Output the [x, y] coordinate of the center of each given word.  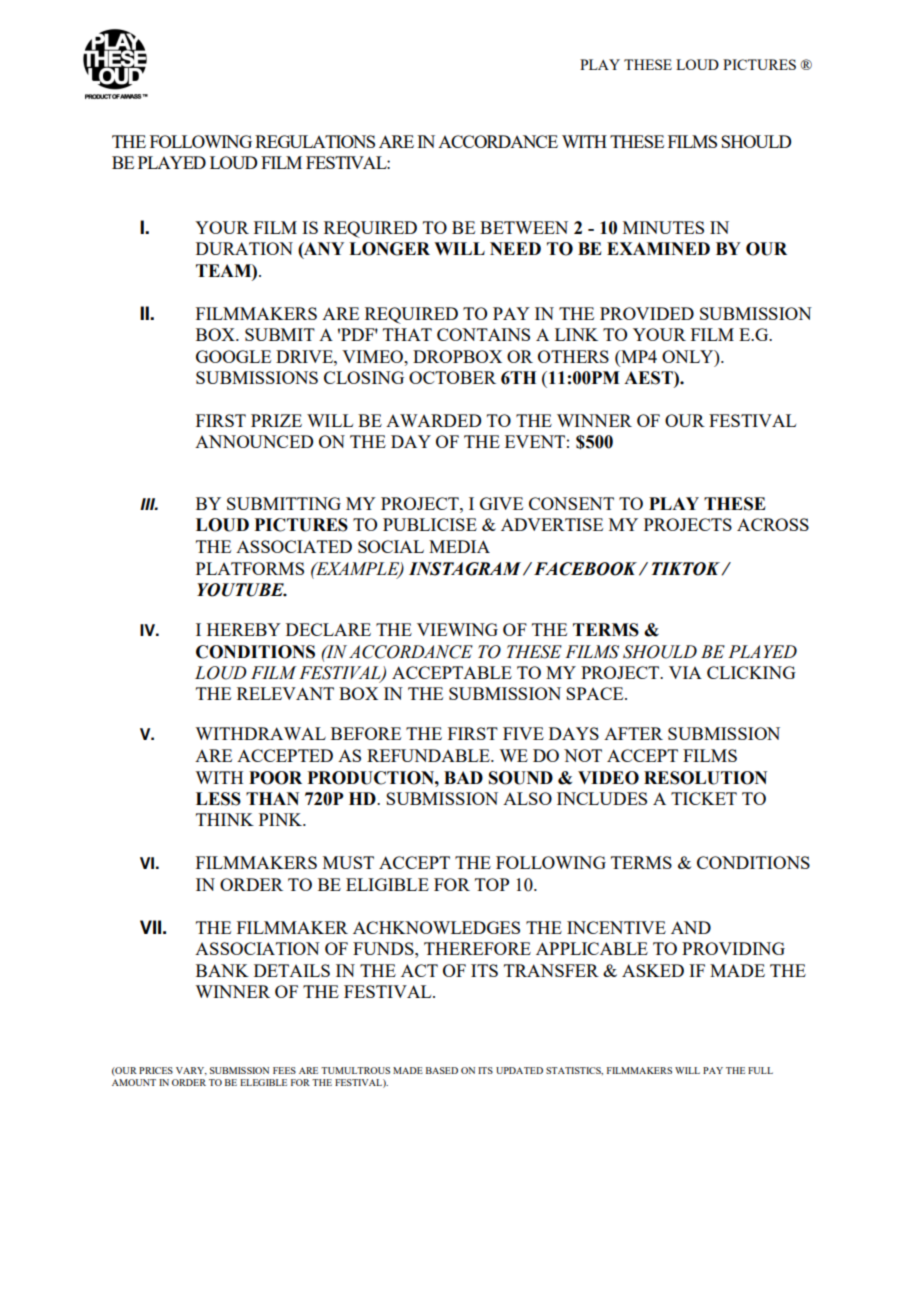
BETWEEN [524, 227]
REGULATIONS [315, 141]
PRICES [156, 1070]
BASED [442, 1070]
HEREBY [244, 629]
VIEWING [457, 629]
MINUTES [663, 227]
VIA [685, 672]
